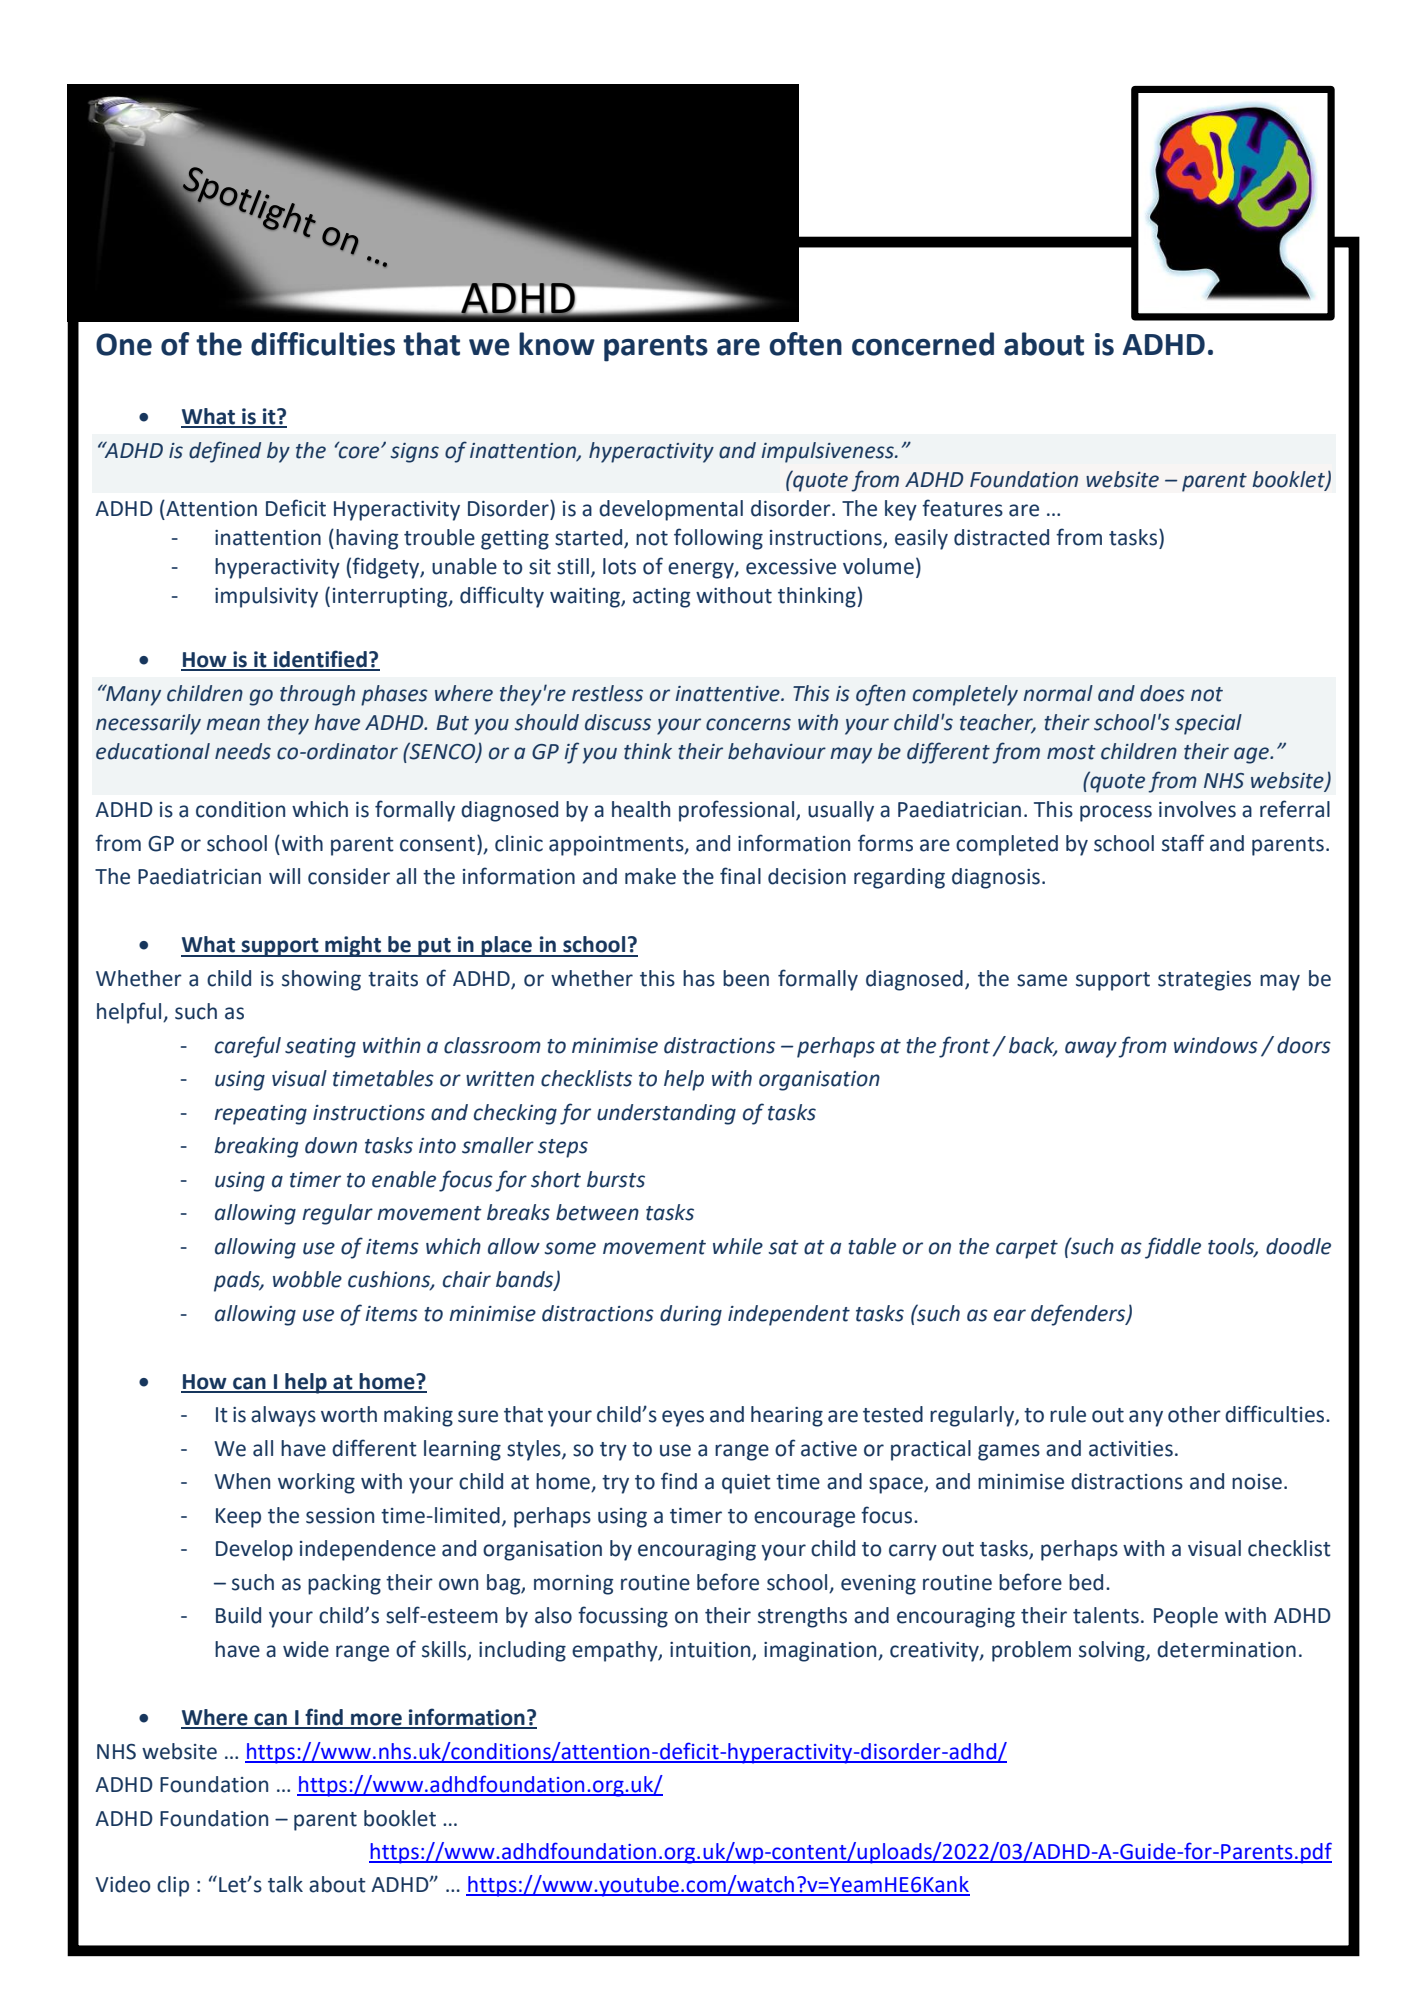 The width and height of the screenshot is (1420, 2008). Describe the element at coordinates (1183, 843) in the screenshot. I see `staff` at that location.
